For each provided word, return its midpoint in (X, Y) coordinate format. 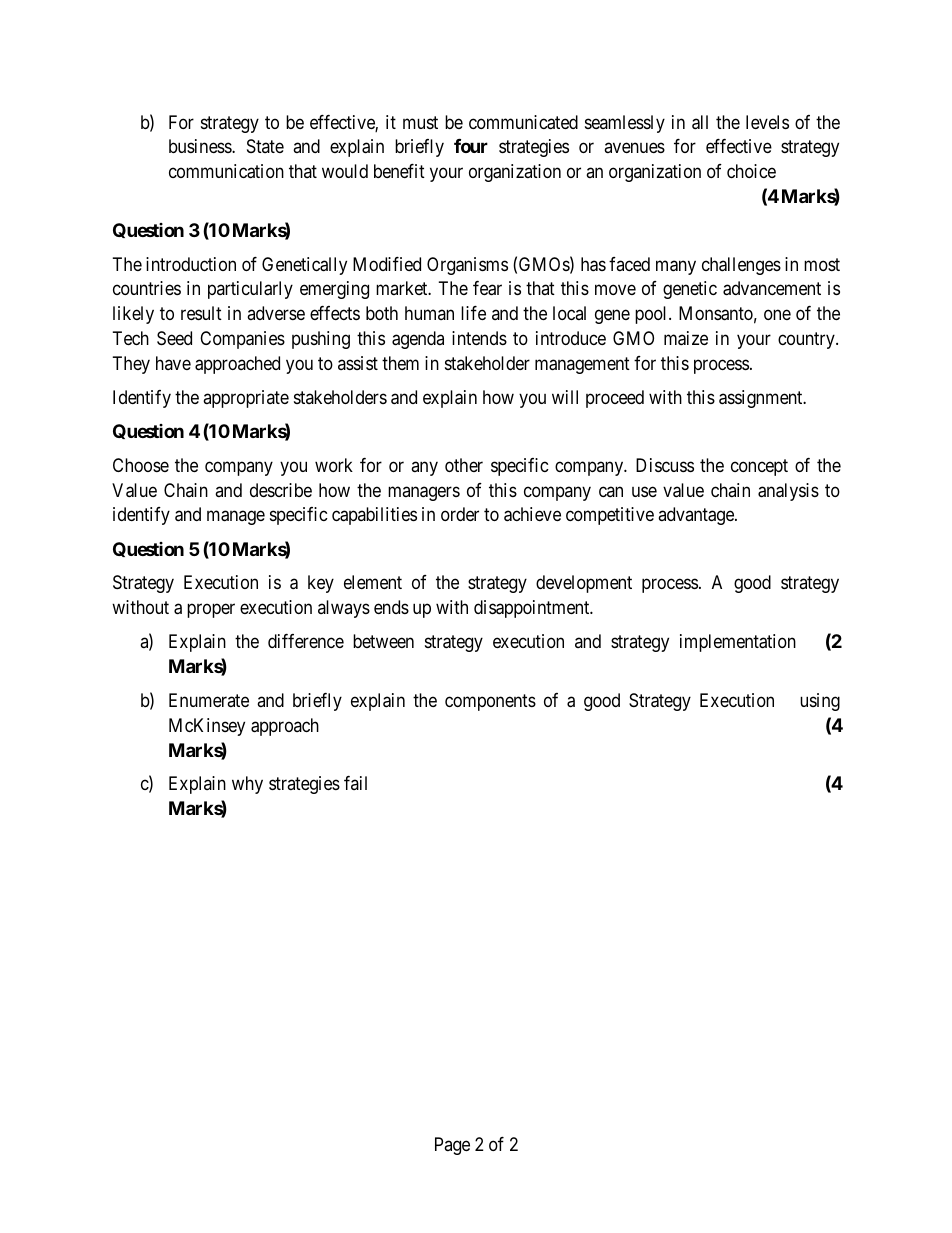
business (201, 146)
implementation (738, 643)
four (471, 146)
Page (452, 1146)
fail (355, 783)
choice (751, 171)
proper (211, 610)
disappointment (533, 609)
